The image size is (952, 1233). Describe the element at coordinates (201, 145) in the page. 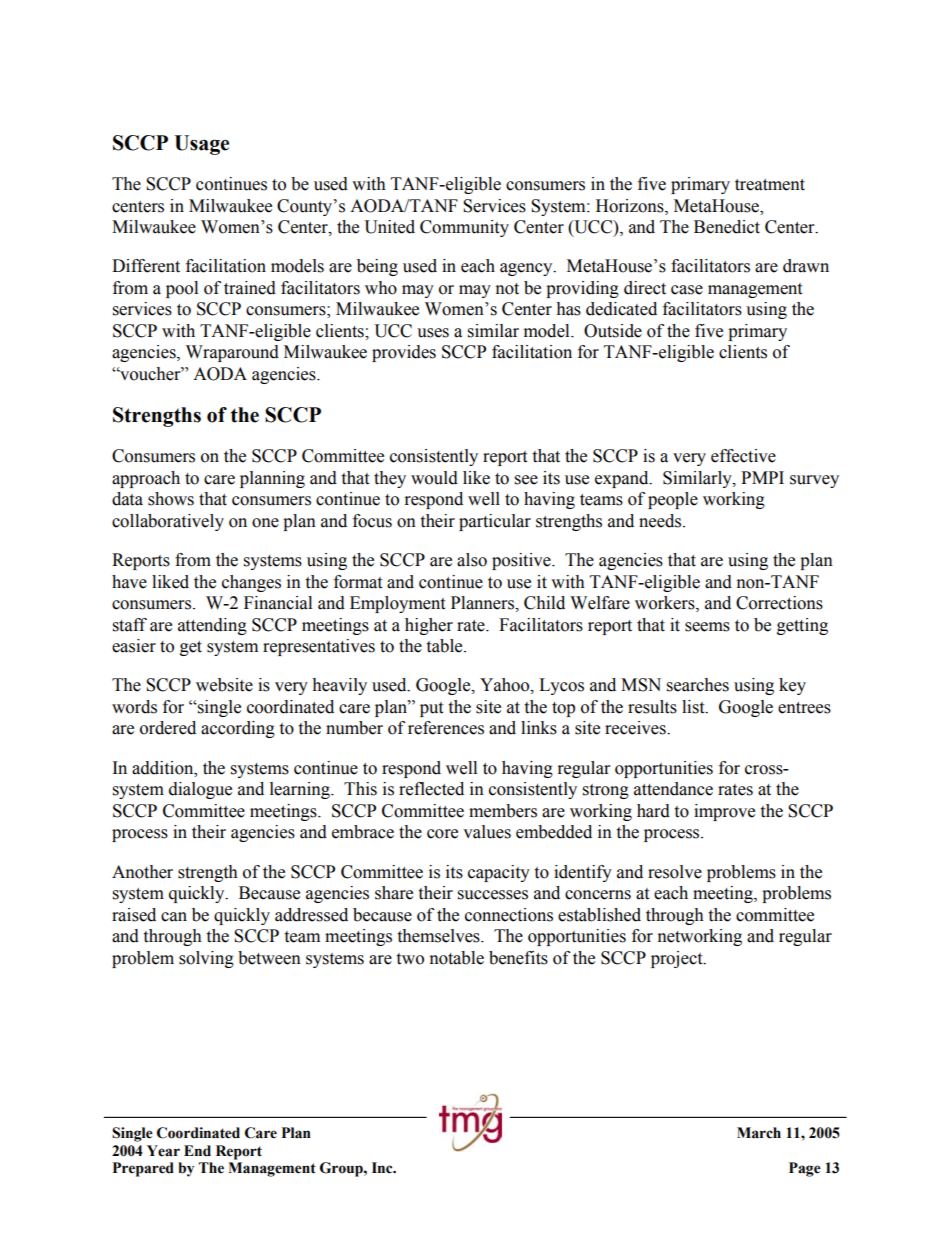

I see `Usage` at that location.
